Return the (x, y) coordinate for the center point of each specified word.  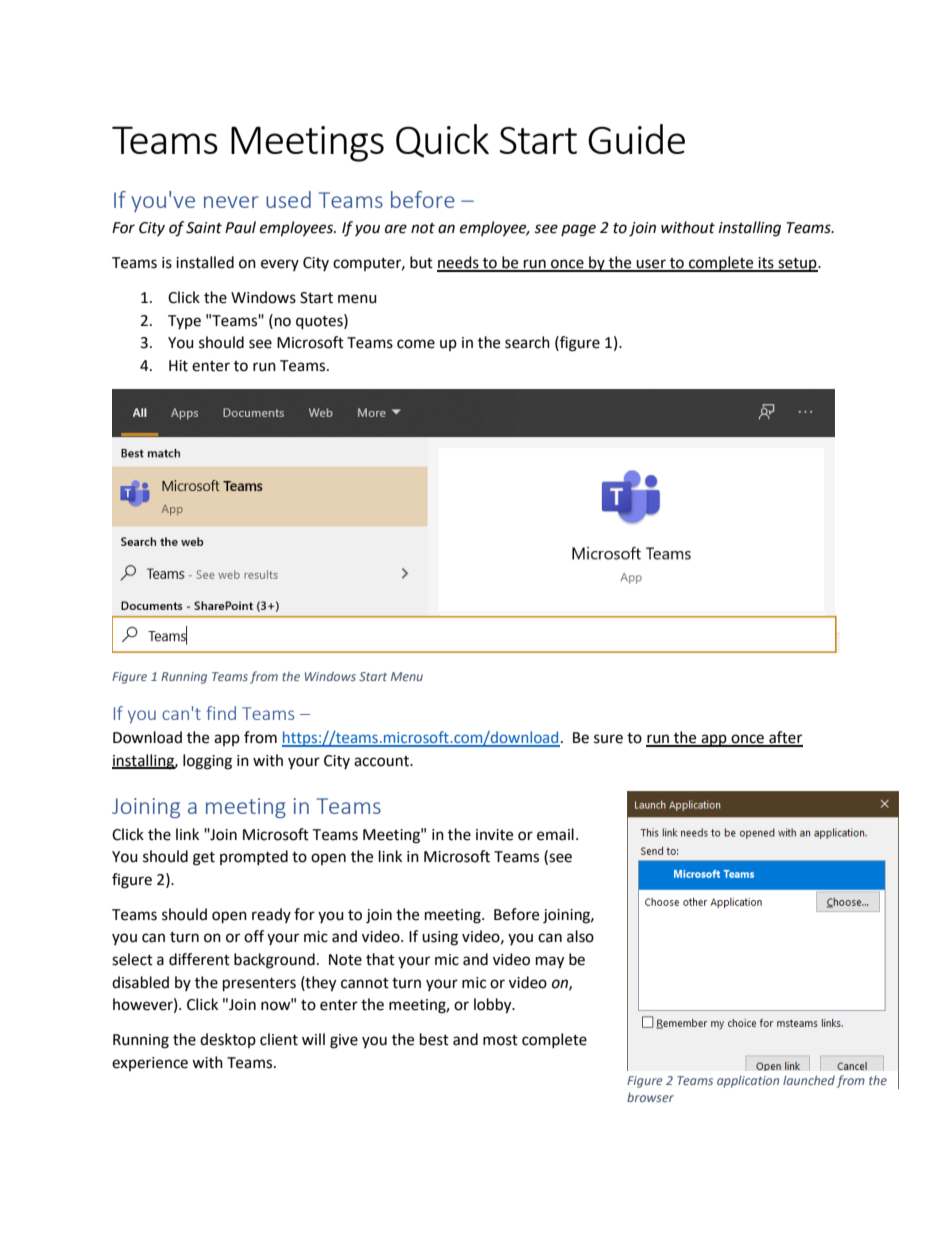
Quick (442, 141)
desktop (228, 1040)
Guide (636, 139)
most (500, 1040)
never (231, 202)
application (748, 1081)
